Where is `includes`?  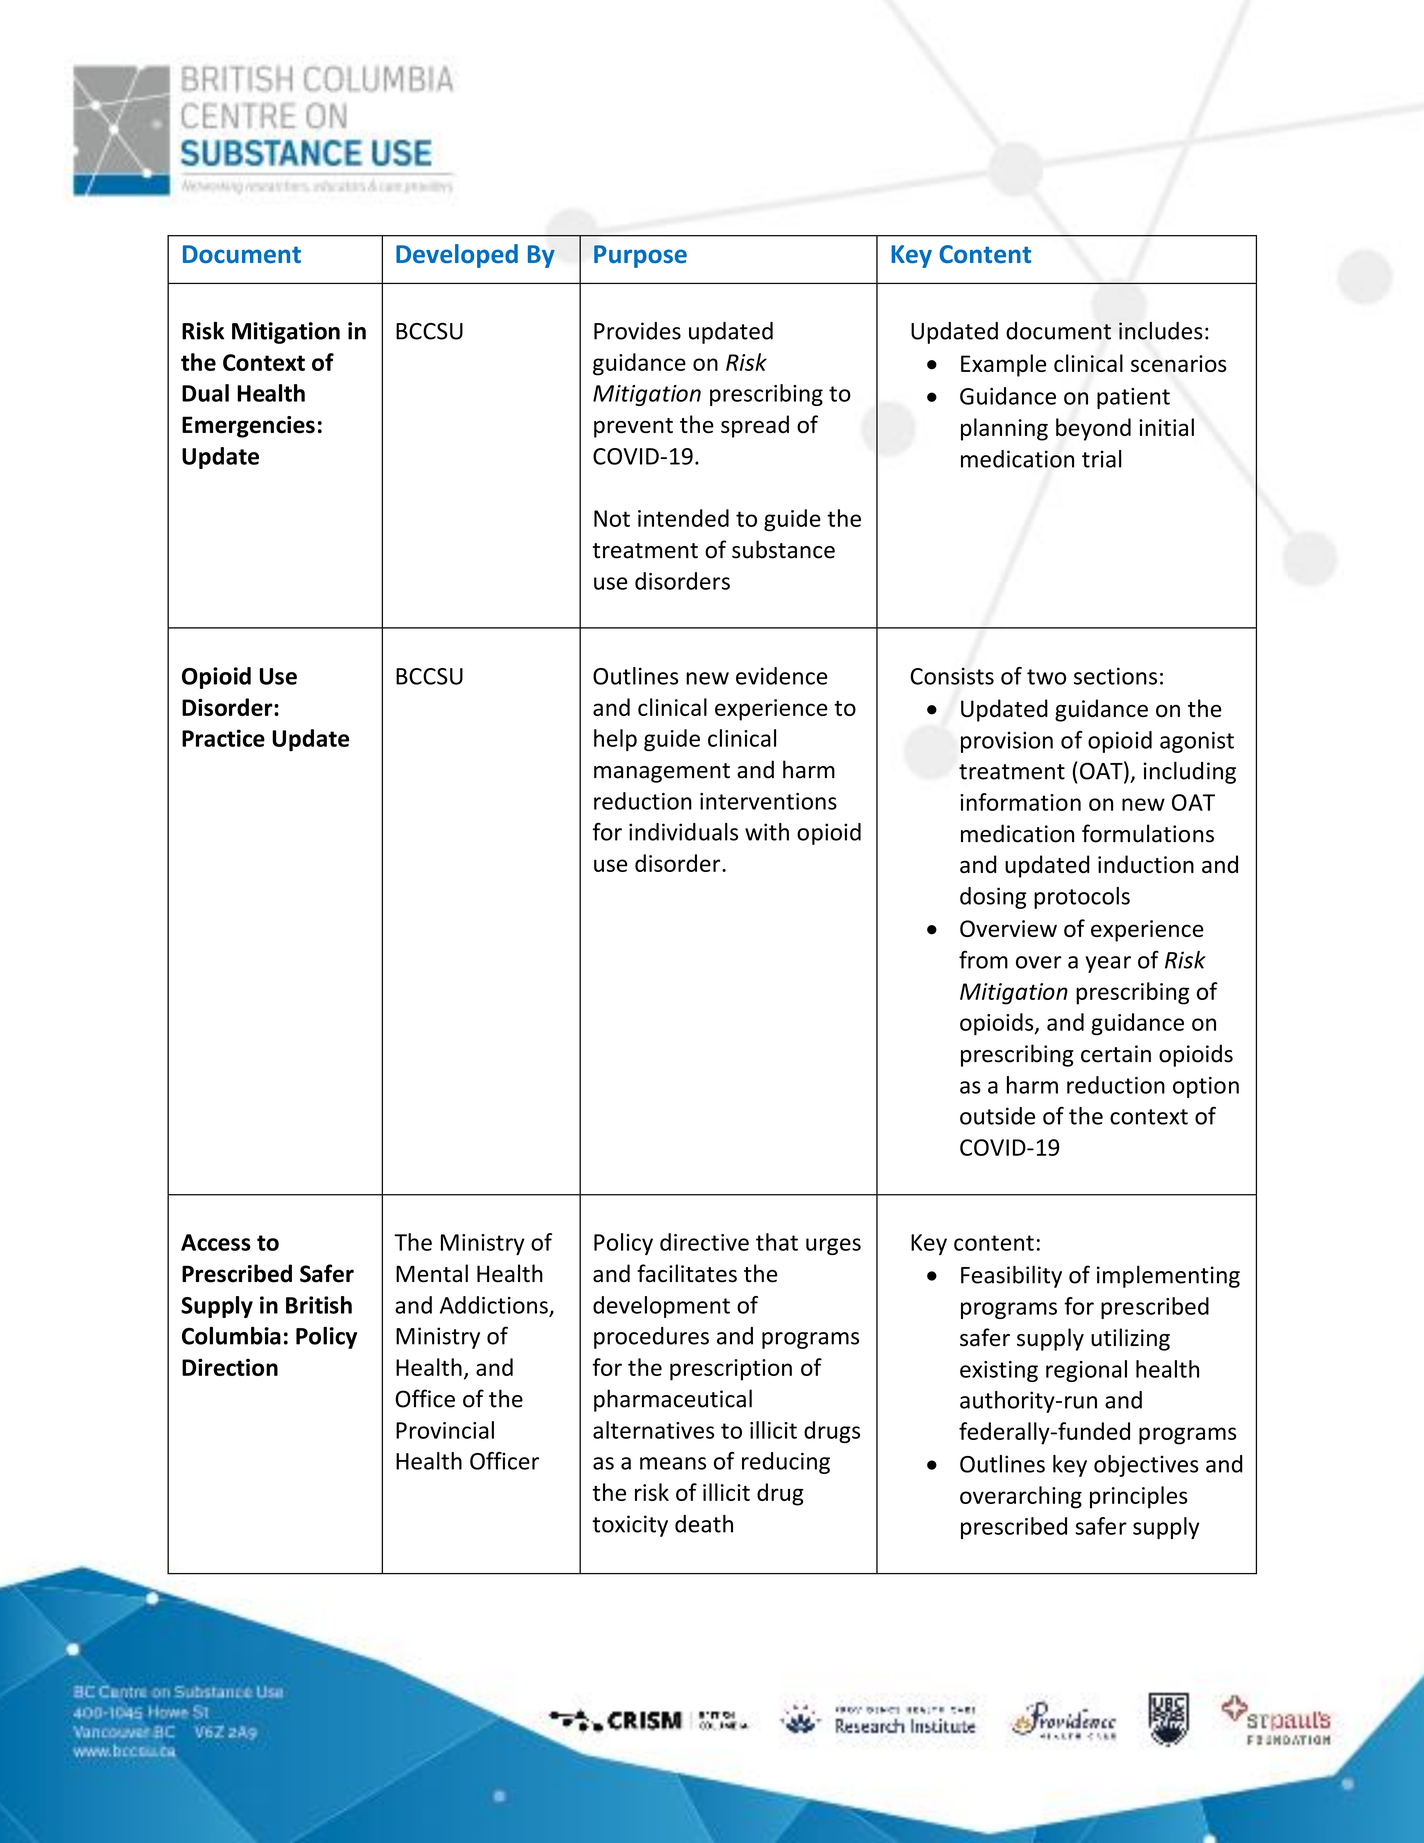
includes is located at coordinates (1161, 331).
